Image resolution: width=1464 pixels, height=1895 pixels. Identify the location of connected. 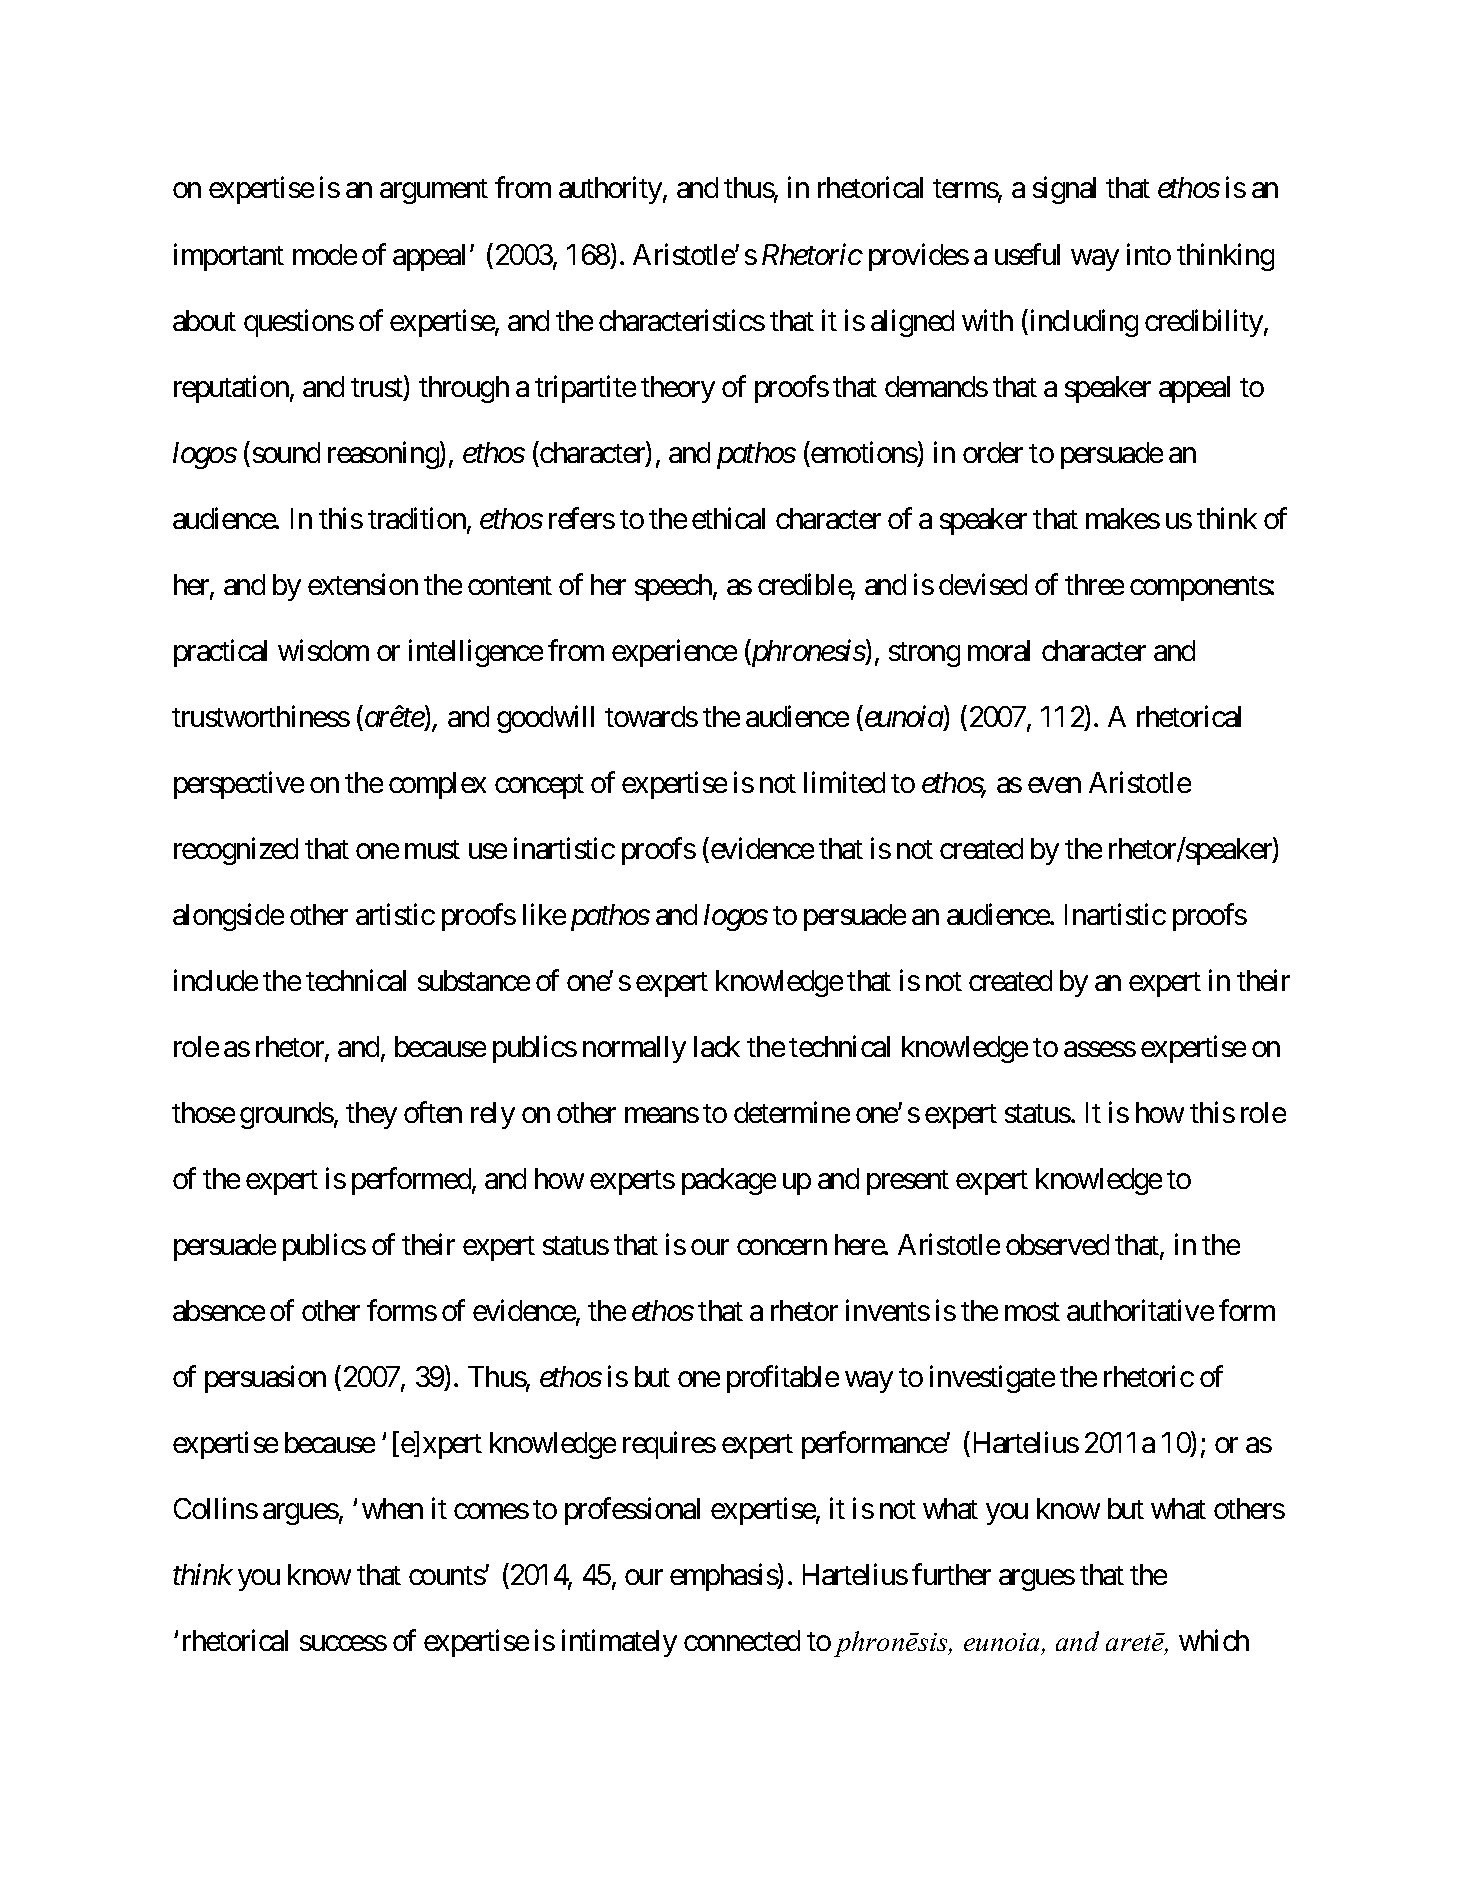
(742, 1640).
